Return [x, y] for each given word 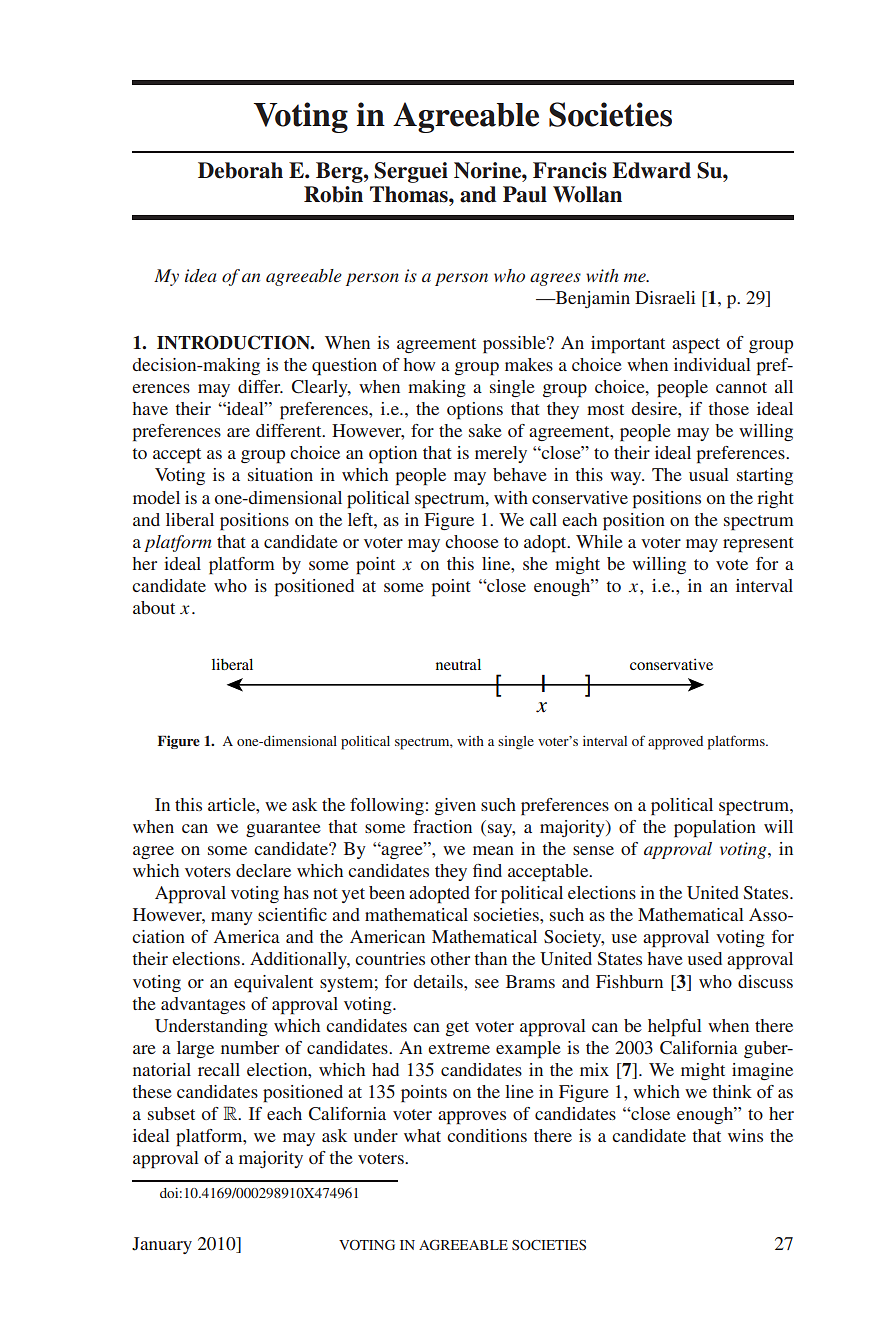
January [162, 1245]
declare [263, 870]
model [156, 497]
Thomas [410, 194]
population [715, 829]
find [487, 870]
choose [472, 541]
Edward [651, 170]
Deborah [240, 170]
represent [758, 545]
